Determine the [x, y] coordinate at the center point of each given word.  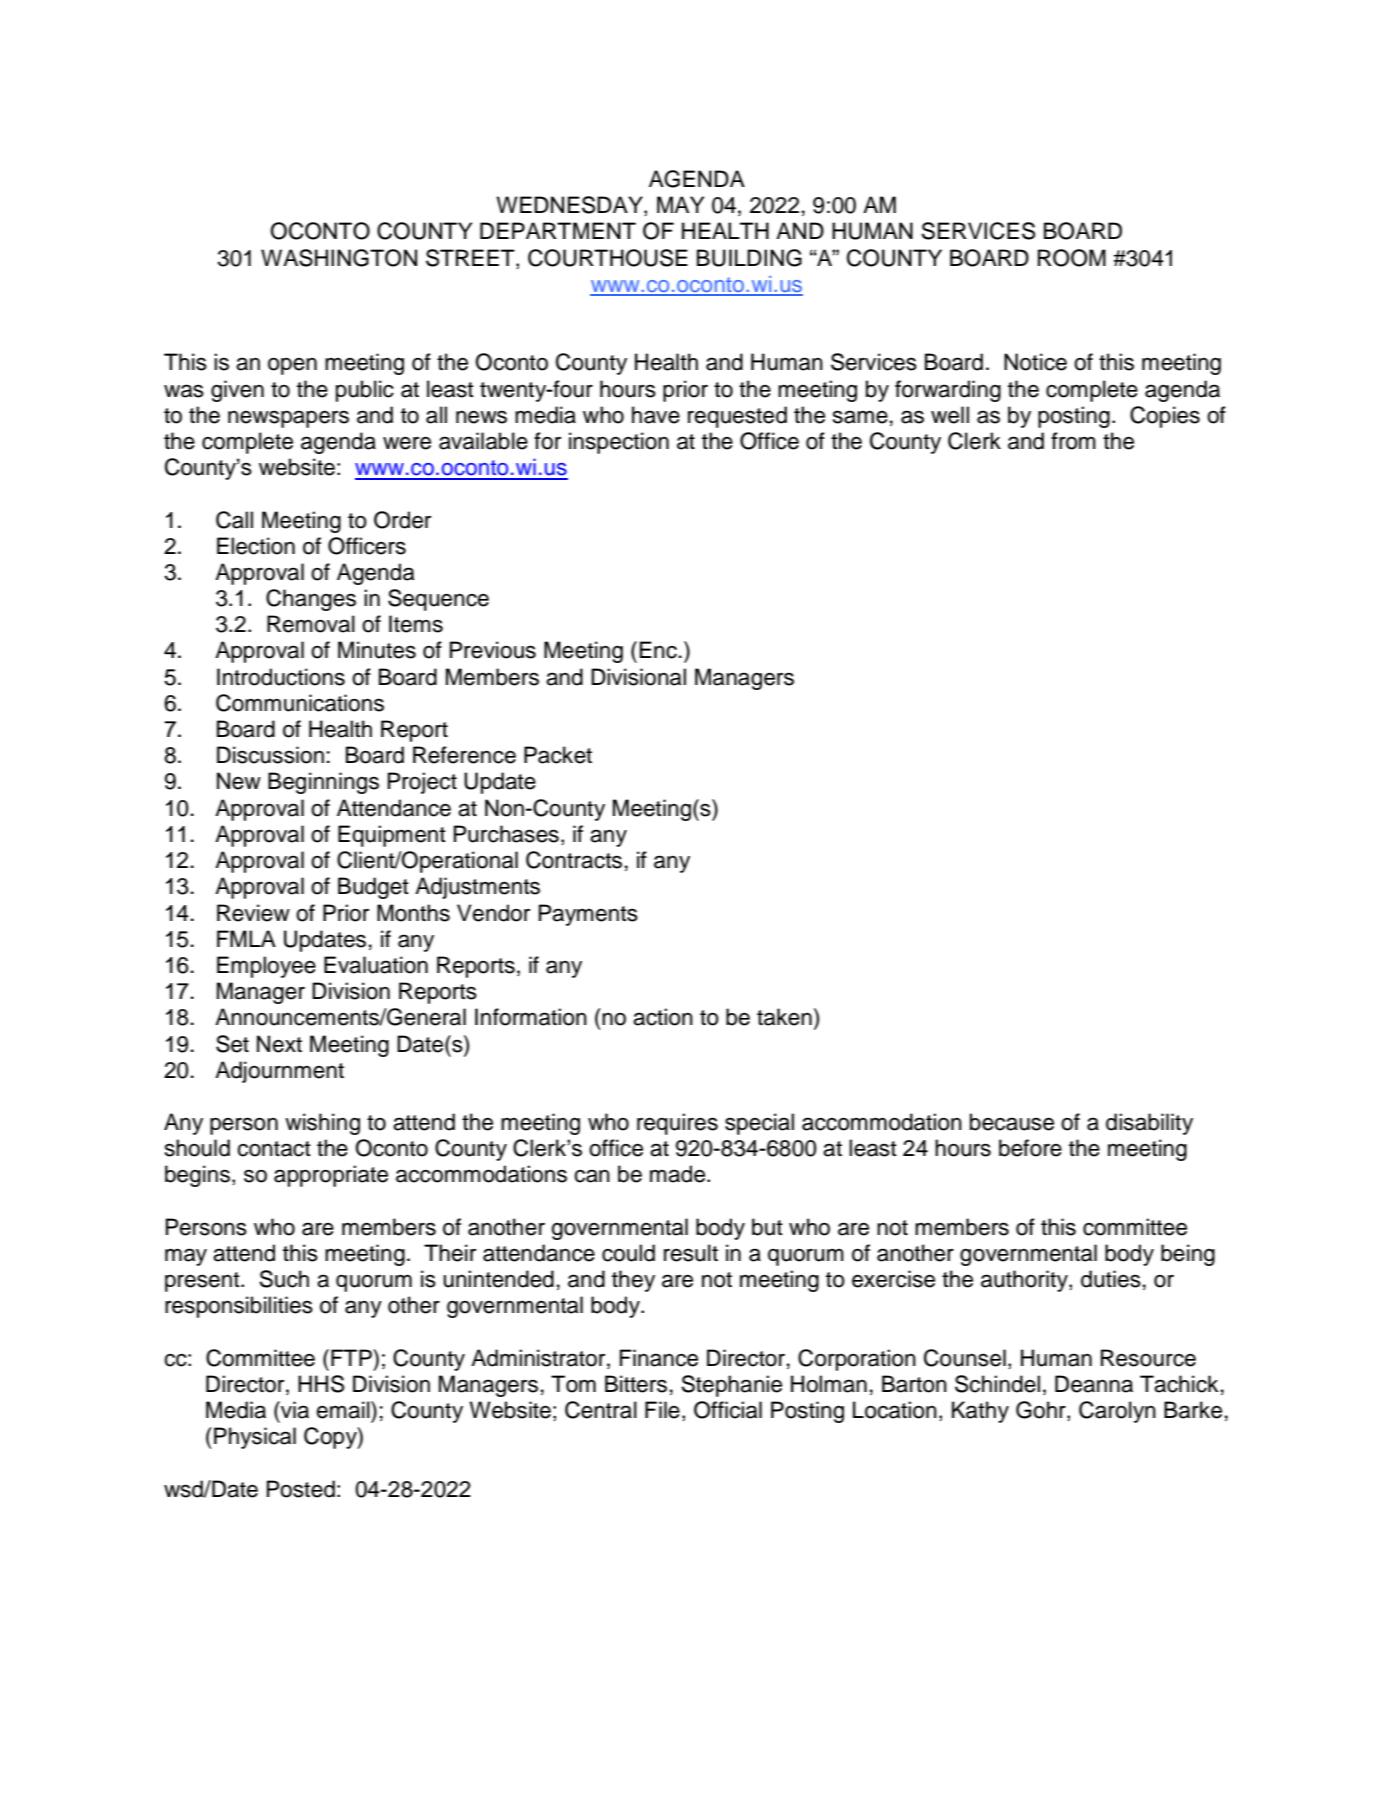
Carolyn [1117, 1412]
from [1073, 441]
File [662, 1410]
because [1012, 1122]
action [663, 1017]
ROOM [1072, 258]
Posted [301, 1489]
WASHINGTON [339, 258]
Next [279, 1044]
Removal [311, 624]
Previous [493, 650]
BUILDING [749, 258]
